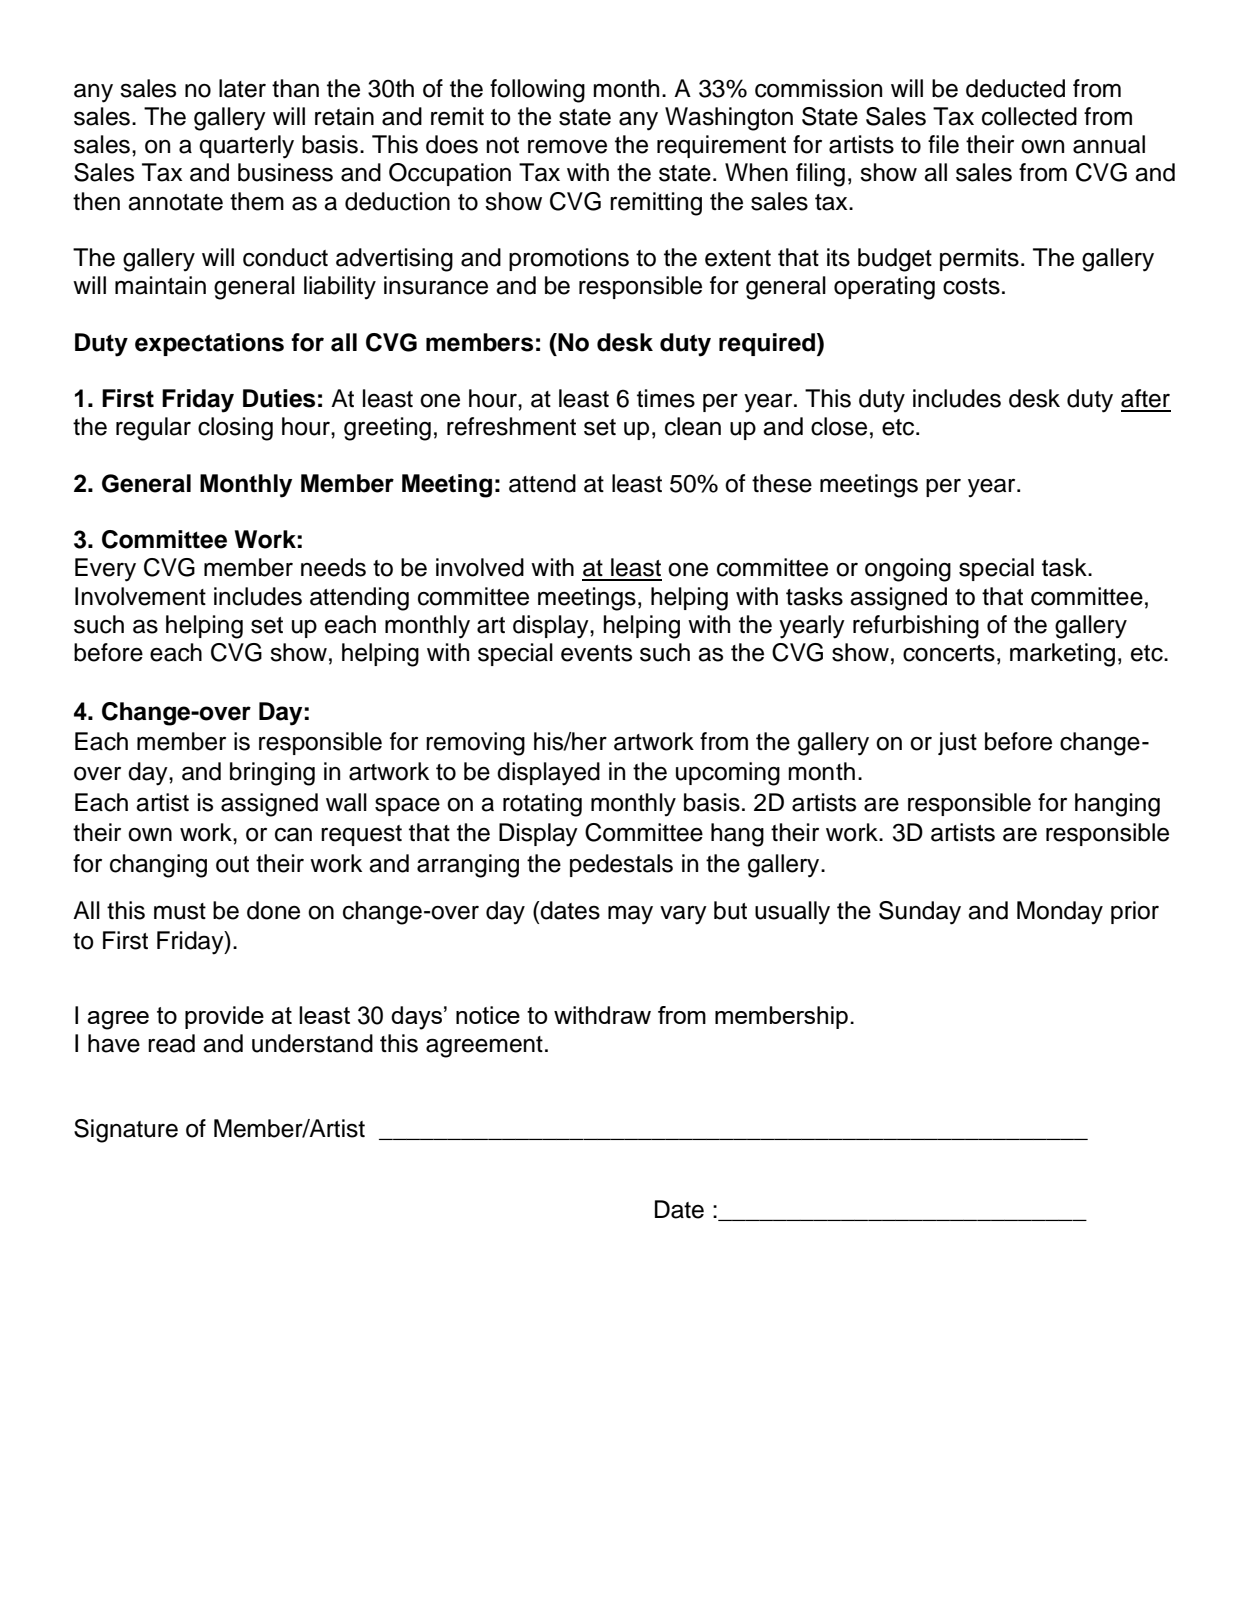 The height and width of the image is (1619, 1251). I want to click on notice, so click(488, 1015).
